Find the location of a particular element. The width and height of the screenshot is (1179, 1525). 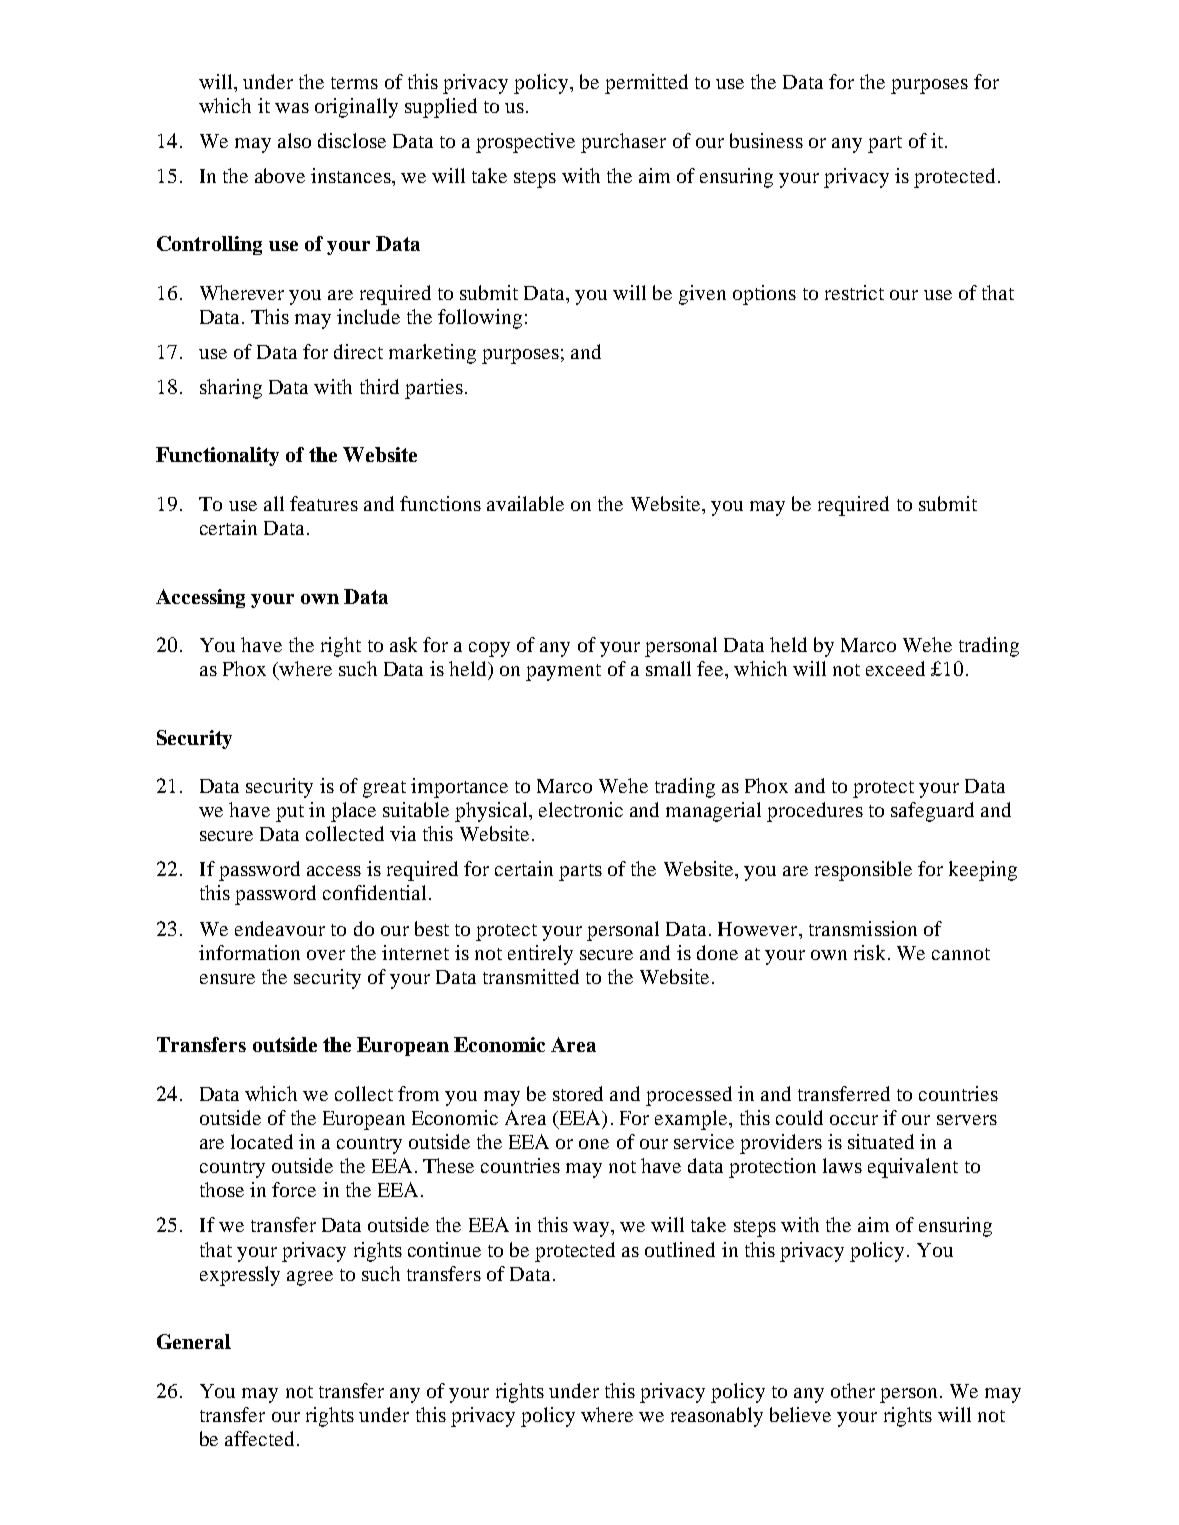

business is located at coordinates (766, 140).
